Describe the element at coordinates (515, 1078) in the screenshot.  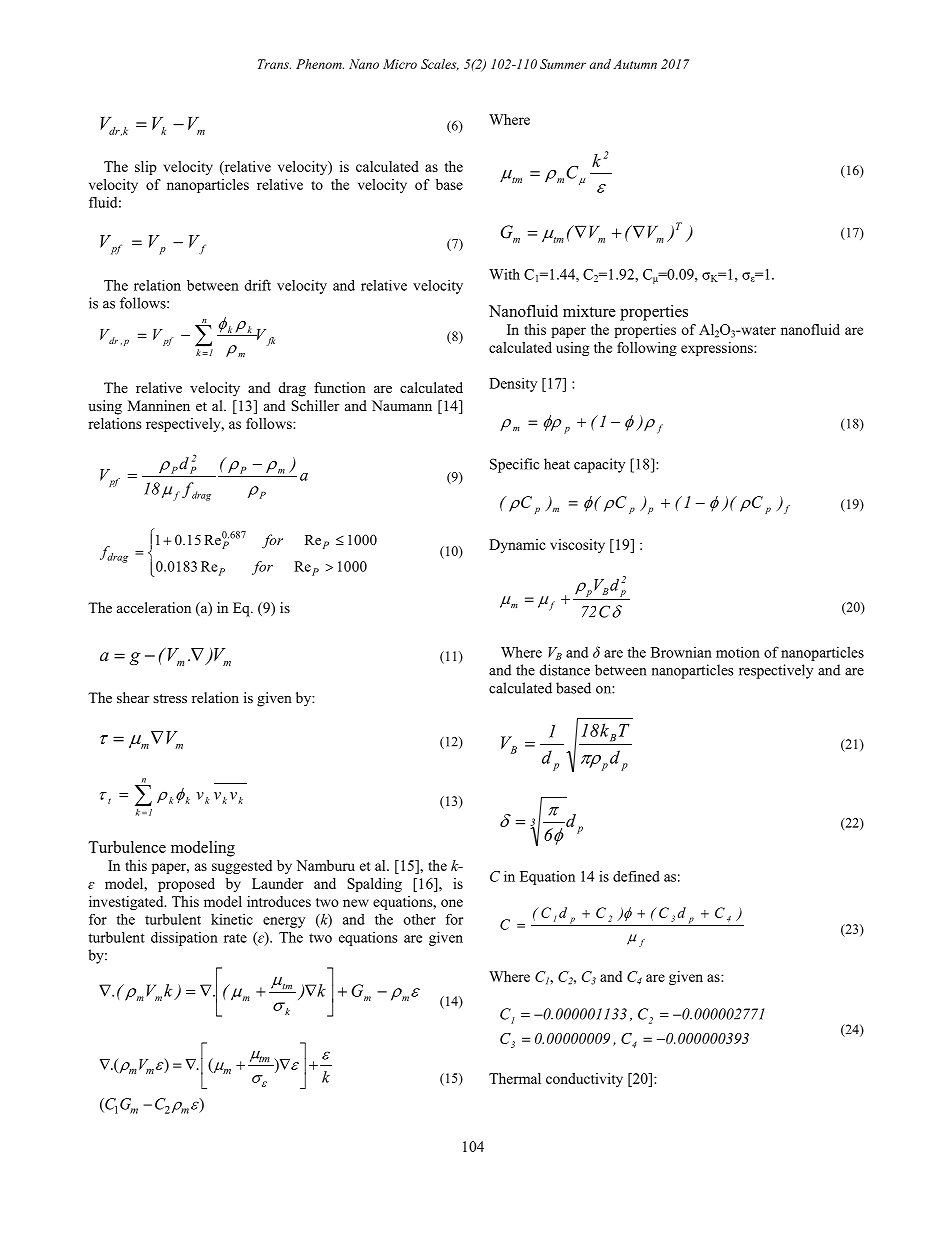
I see `Thermal` at that location.
